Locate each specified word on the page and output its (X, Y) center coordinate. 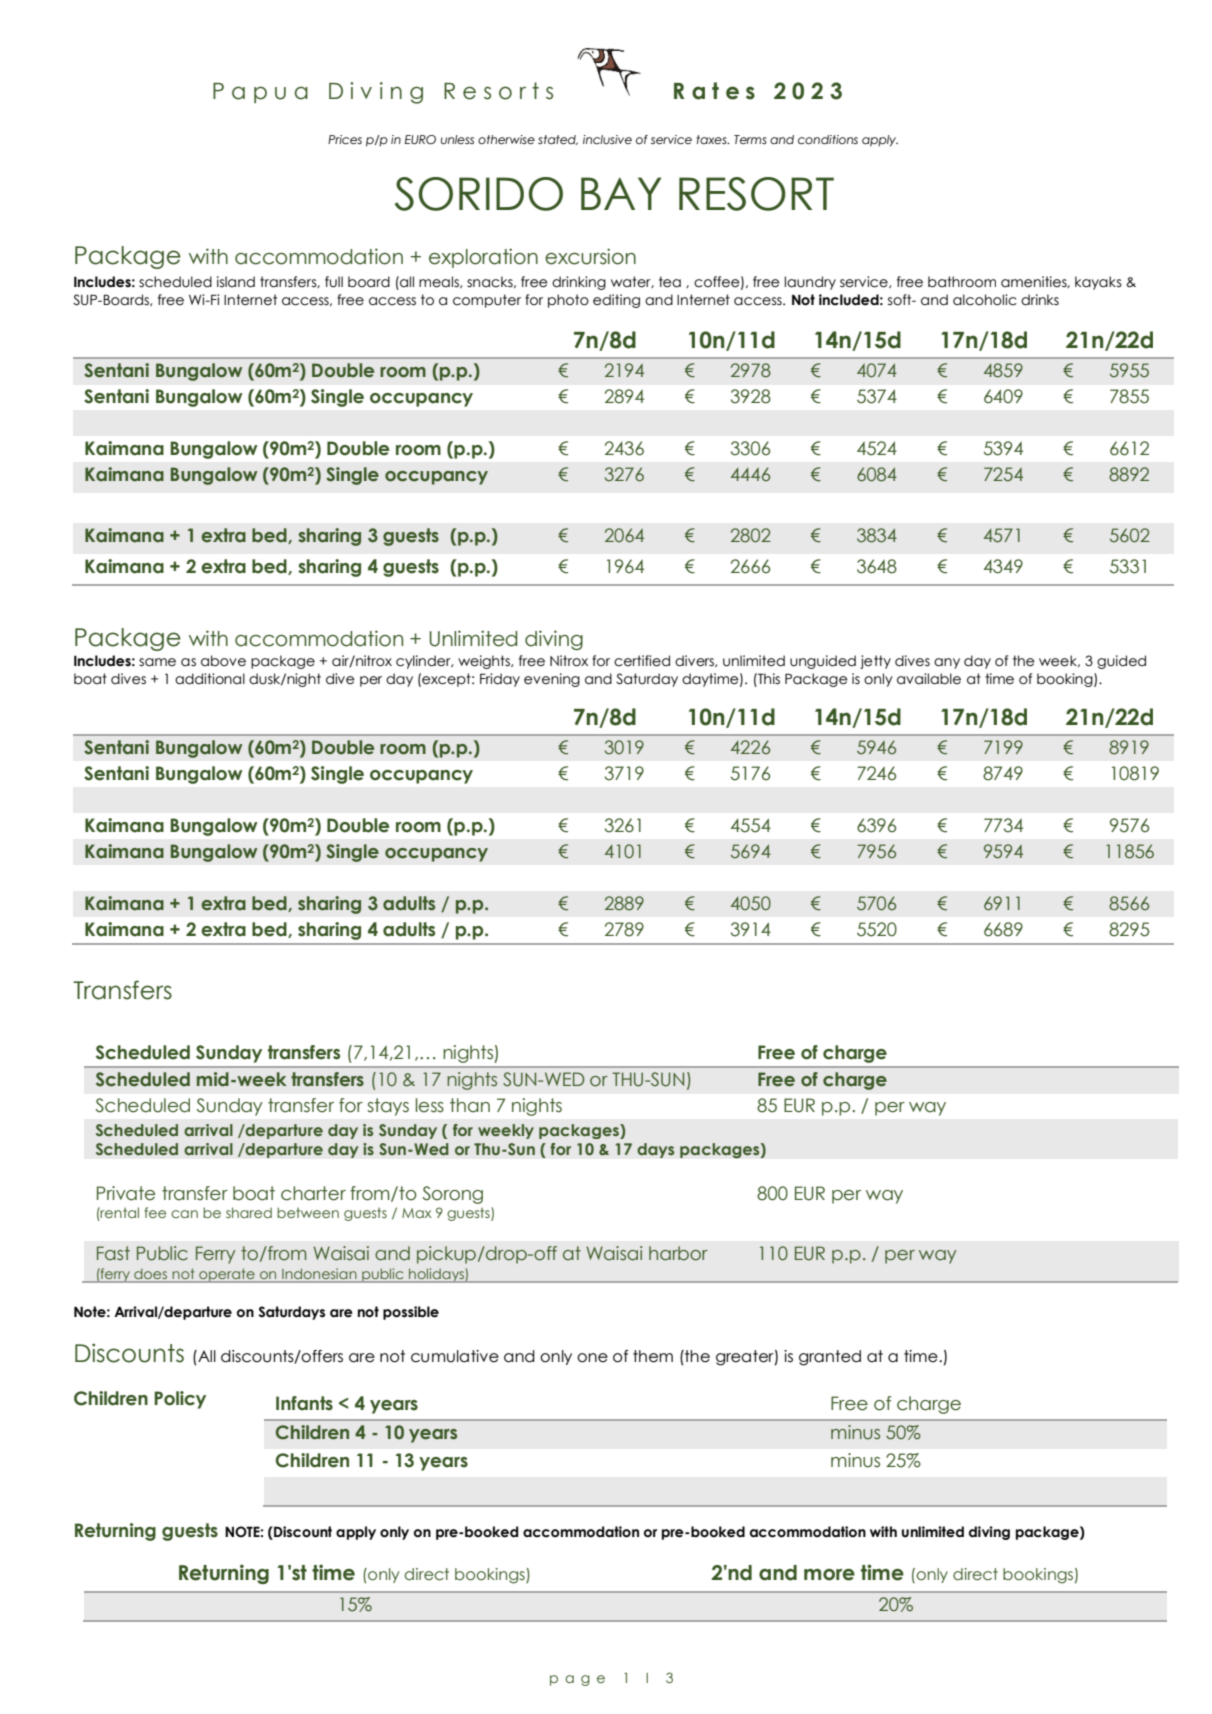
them (653, 1356)
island (236, 282)
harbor (678, 1253)
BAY (621, 193)
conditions (828, 139)
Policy (180, 1400)
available (929, 679)
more (829, 1575)
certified (642, 661)
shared (249, 1212)
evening (552, 680)
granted (830, 1358)
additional (210, 679)
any (947, 663)
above (223, 661)
